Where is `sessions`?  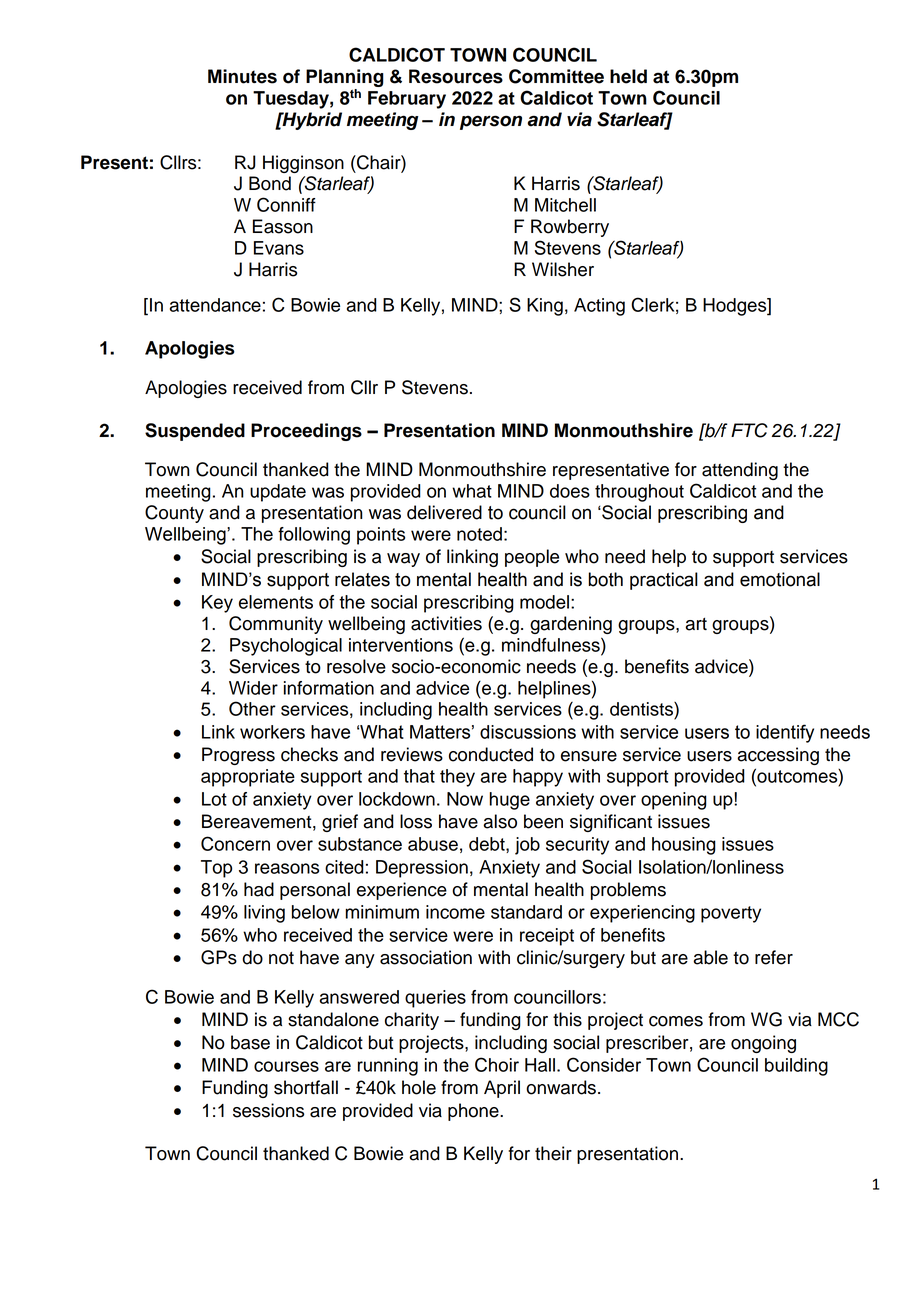
sessions is located at coordinates (268, 1110).
